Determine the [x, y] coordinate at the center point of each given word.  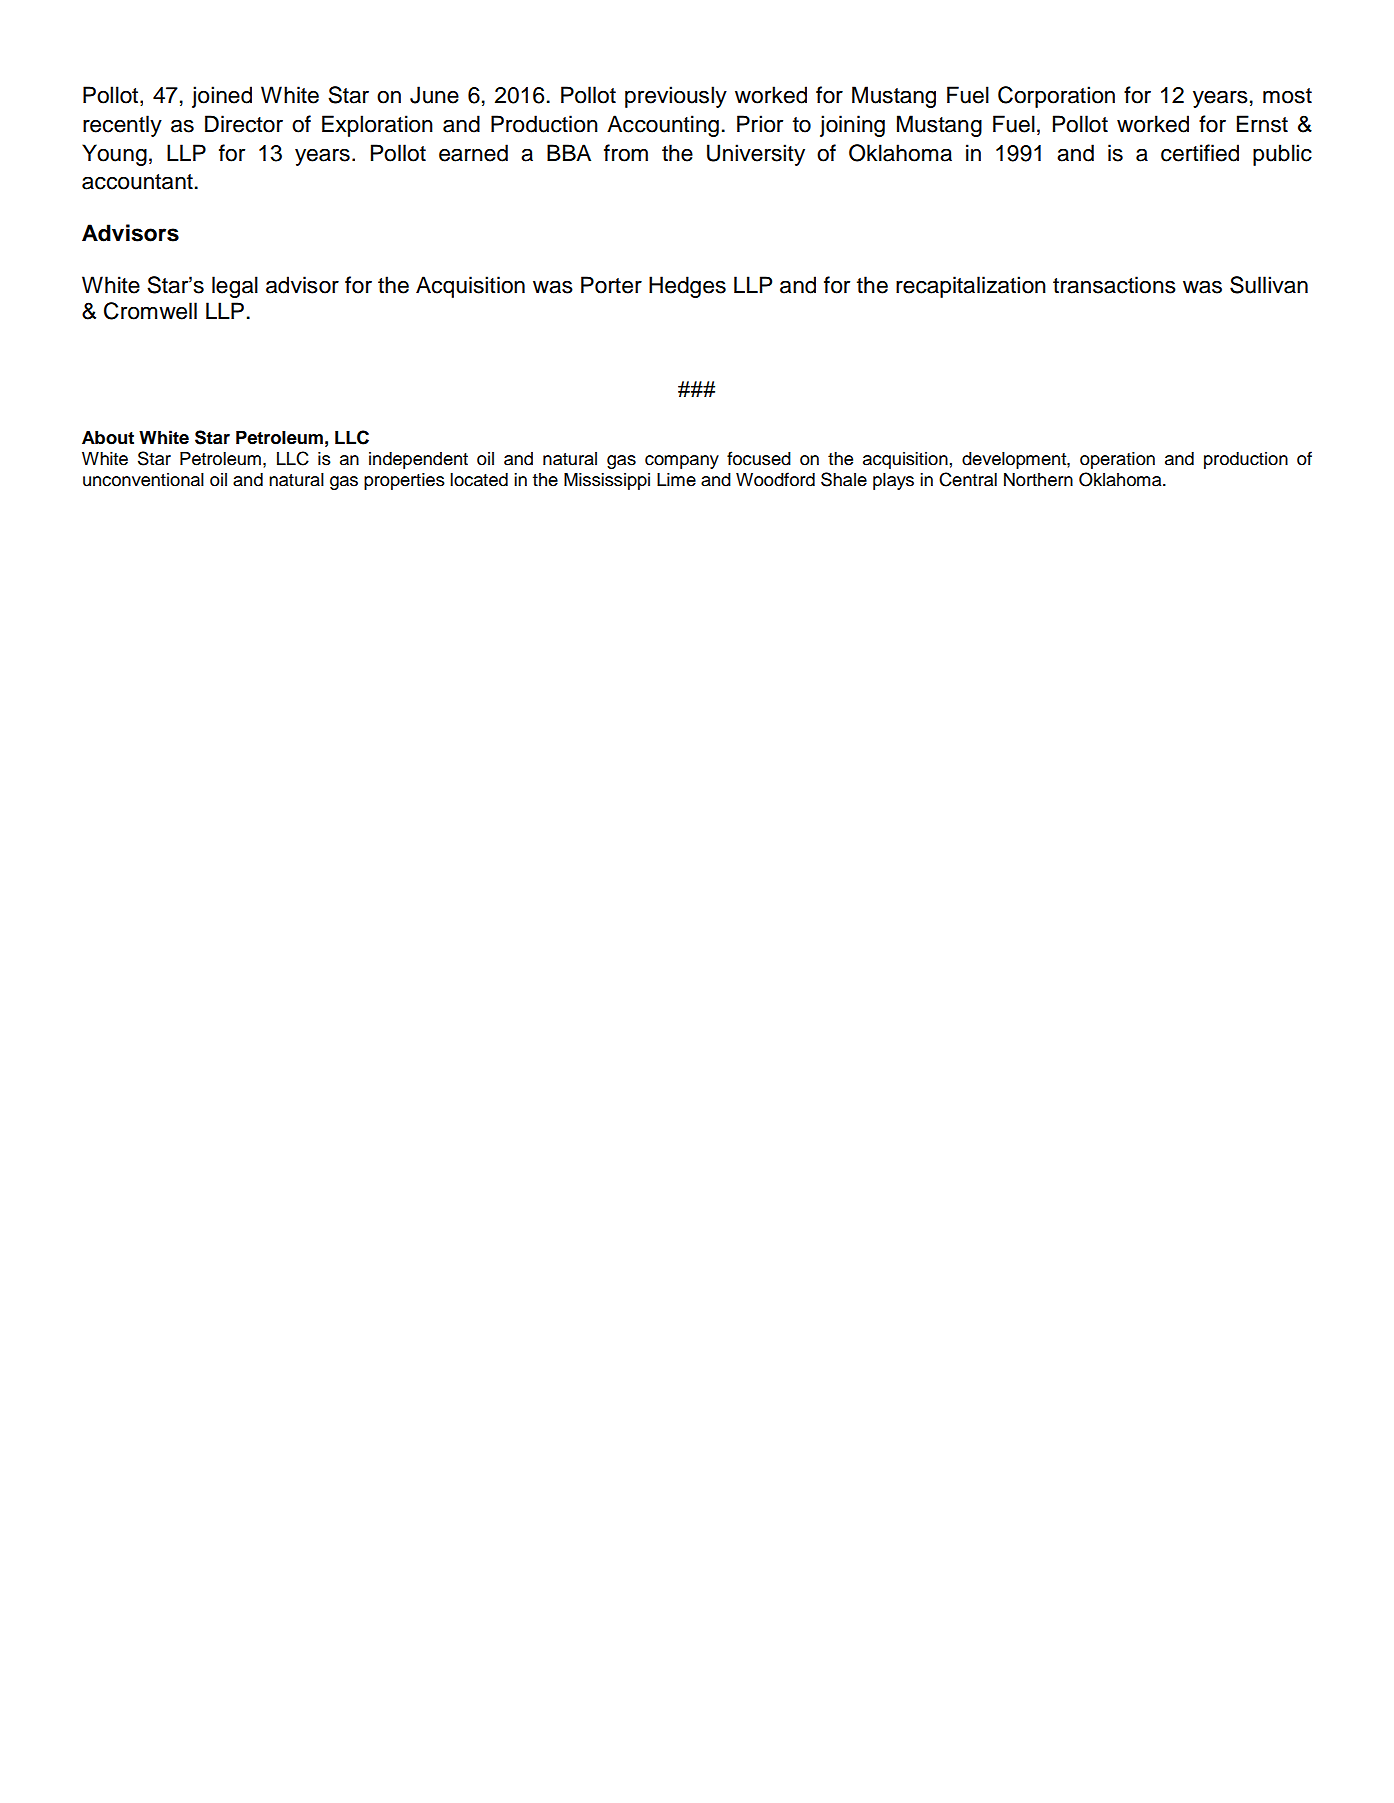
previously [676, 97]
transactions [1114, 285]
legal [235, 287]
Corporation [1056, 97]
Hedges [687, 287]
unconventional [143, 480]
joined [222, 97]
